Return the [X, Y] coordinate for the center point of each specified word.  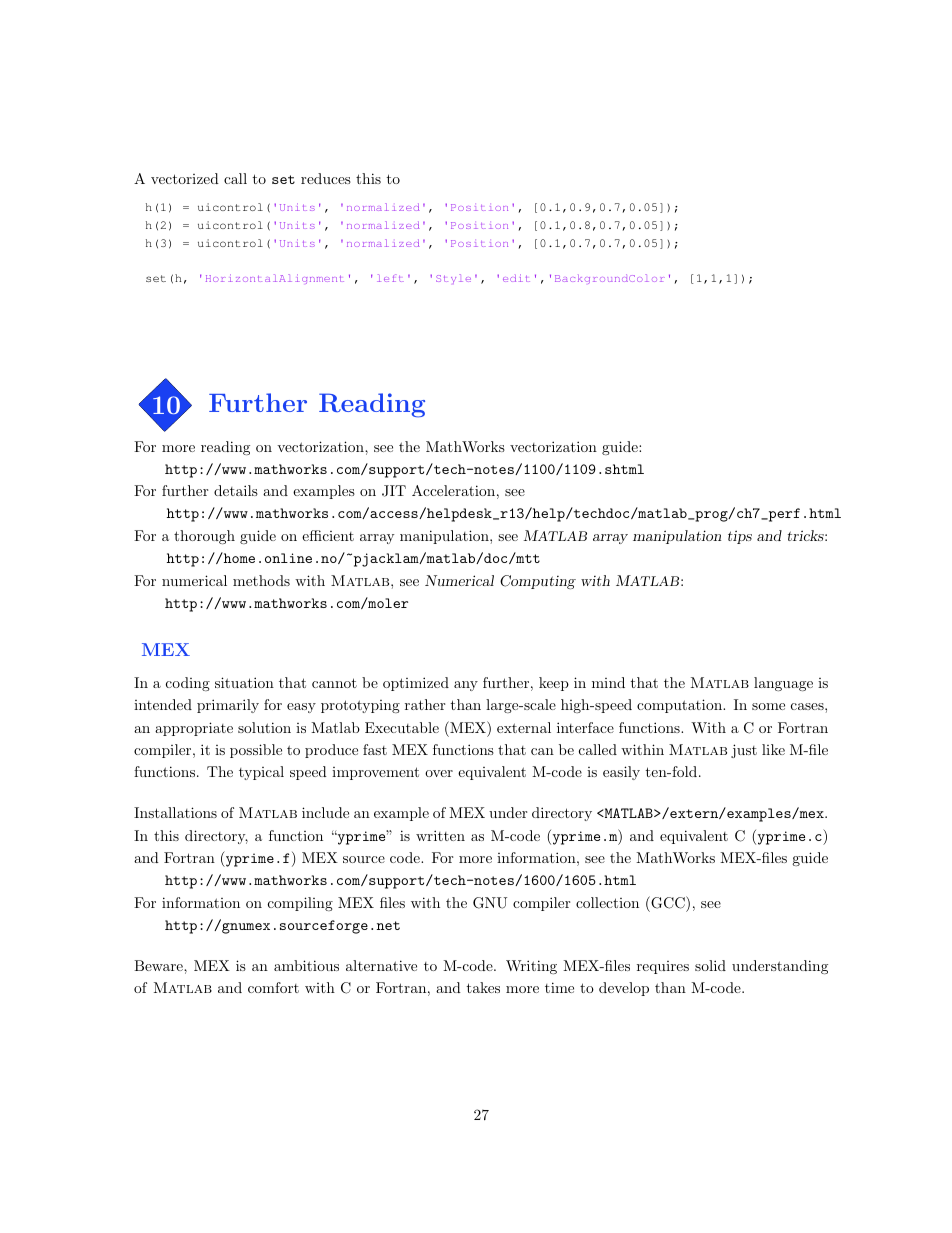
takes [483, 987]
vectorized [185, 178]
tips [740, 537]
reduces [326, 178]
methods [261, 580]
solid [710, 965]
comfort [273, 987]
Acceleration [453, 490]
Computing [538, 582]
